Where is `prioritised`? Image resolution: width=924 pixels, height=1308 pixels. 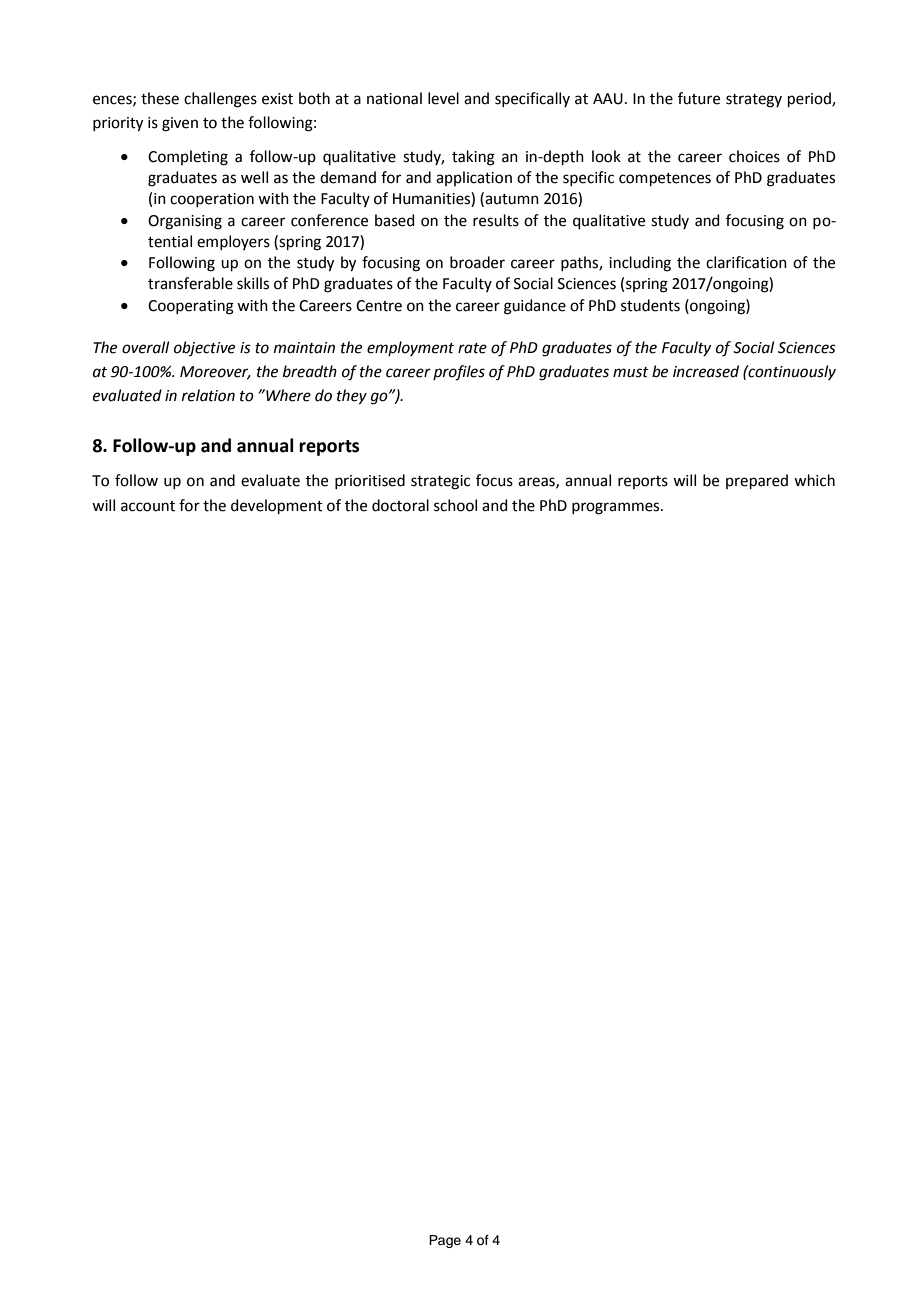 prioritised is located at coordinates (370, 481).
